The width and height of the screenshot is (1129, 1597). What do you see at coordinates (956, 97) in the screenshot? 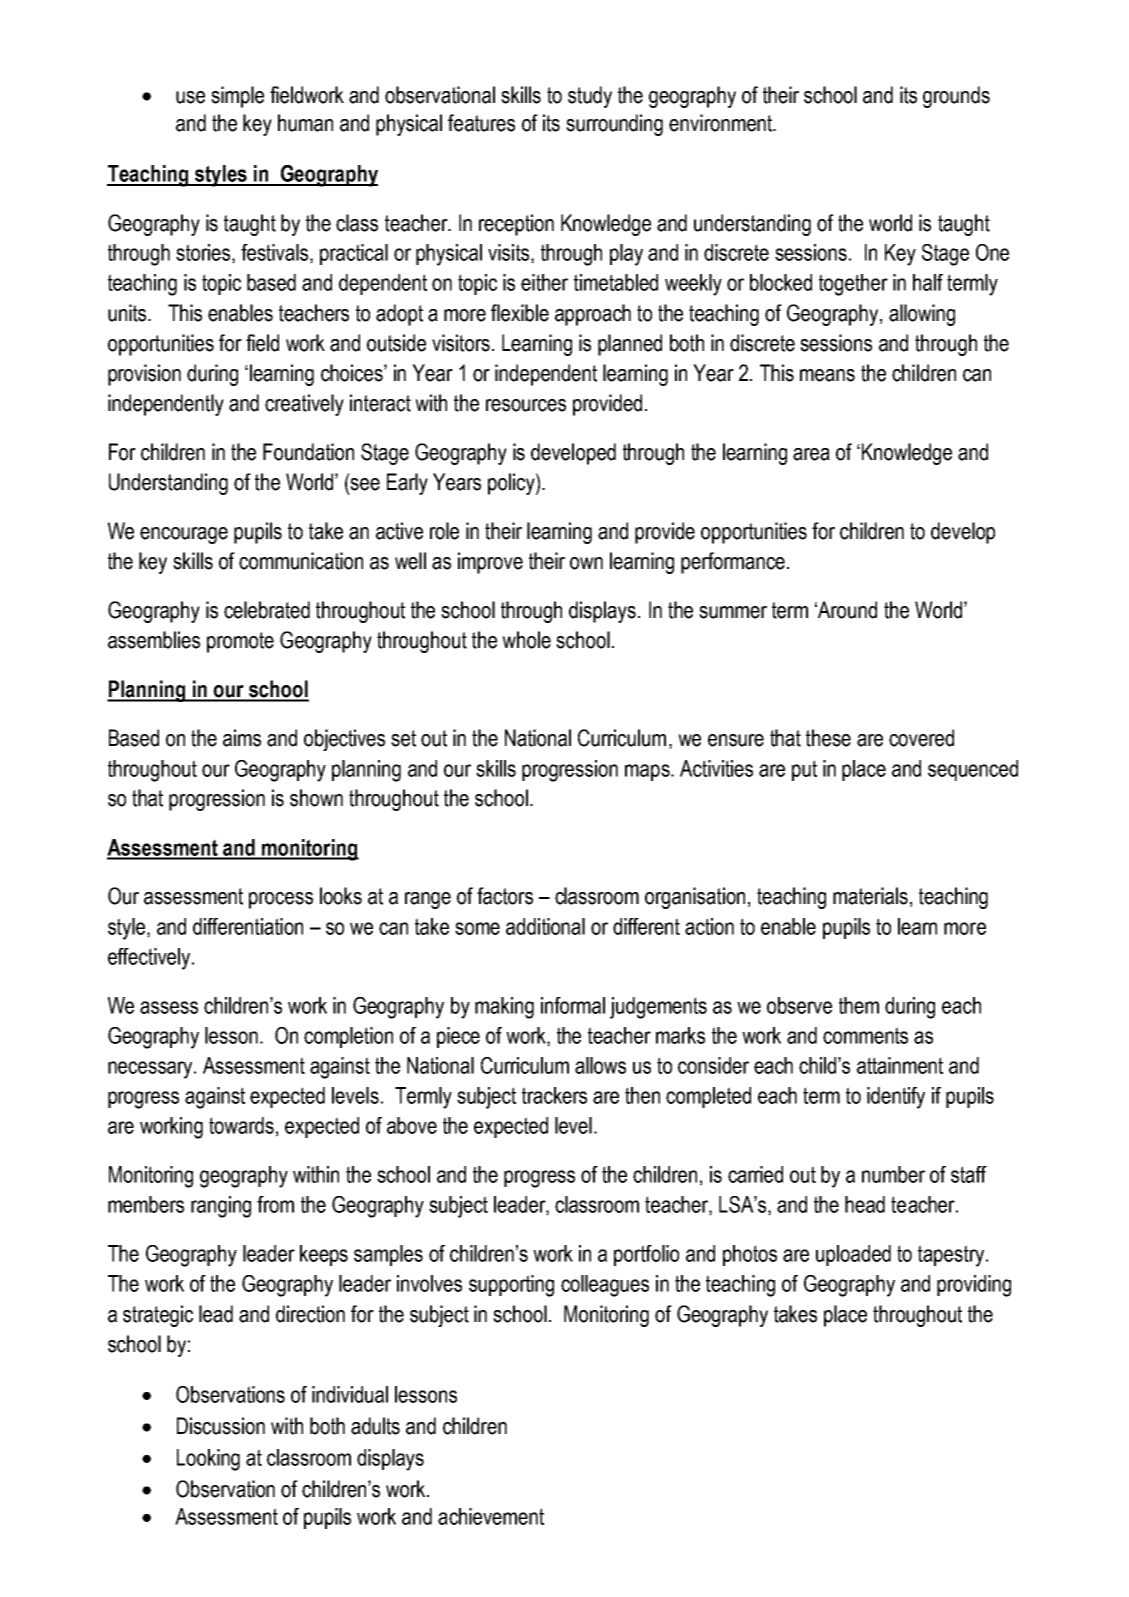
I see `grounds` at bounding box center [956, 97].
